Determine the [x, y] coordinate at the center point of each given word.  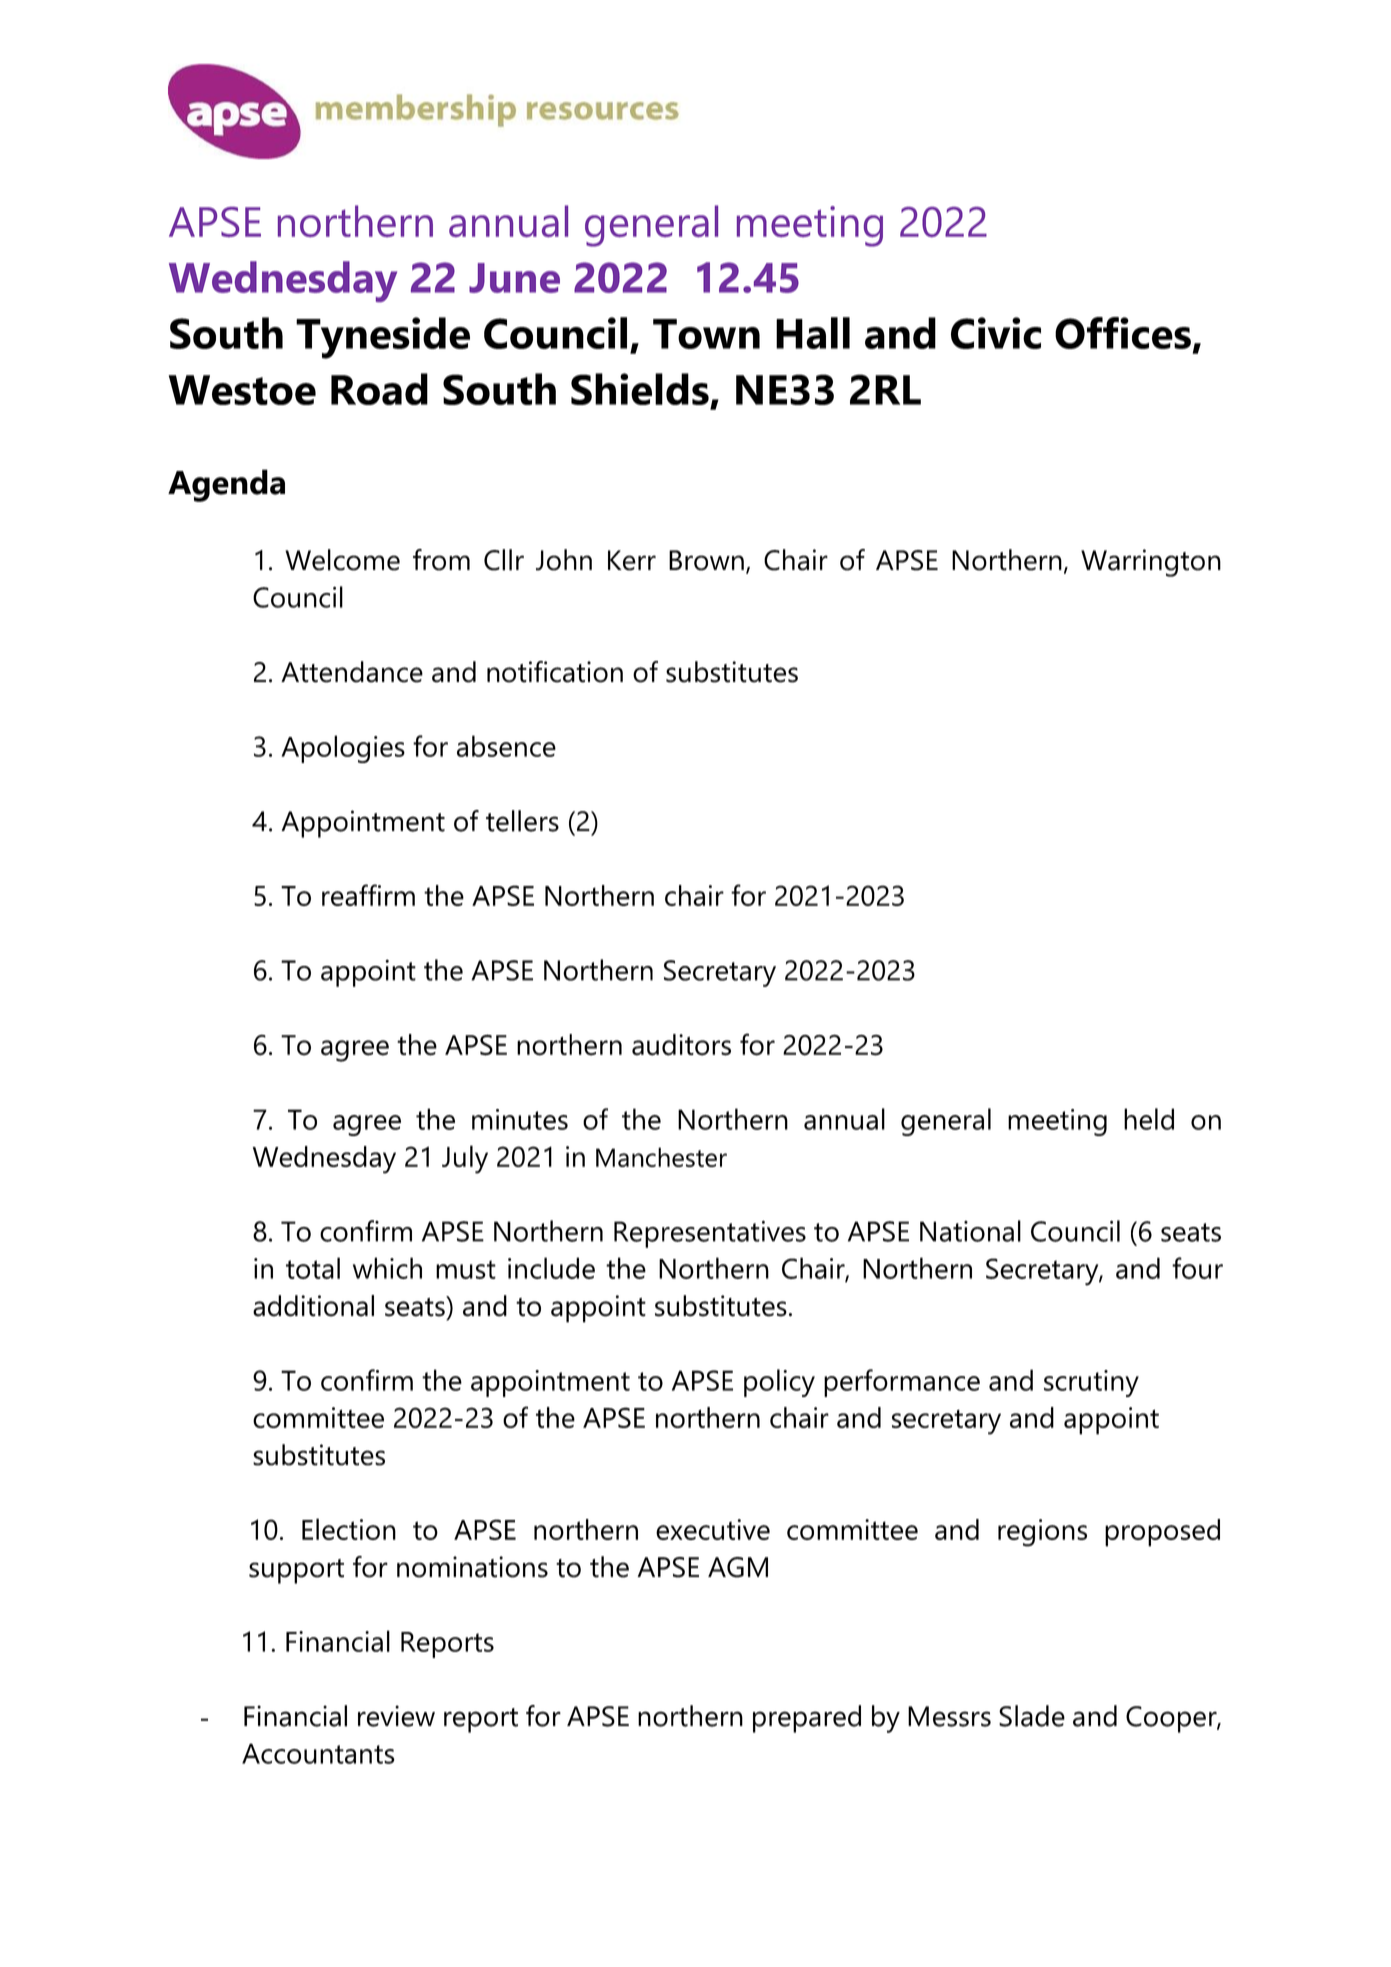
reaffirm [368, 895]
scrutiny [1091, 1383]
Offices [1123, 333]
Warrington [1151, 563]
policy [779, 1383]
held [1149, 1119]
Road [379, 389]
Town [706, 334]
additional [313, 1306]
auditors [681, 1045]
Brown [706, 560]
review [396, 1716]
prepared [807, 1719]
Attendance [352, 672]
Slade [1032, 1716]
